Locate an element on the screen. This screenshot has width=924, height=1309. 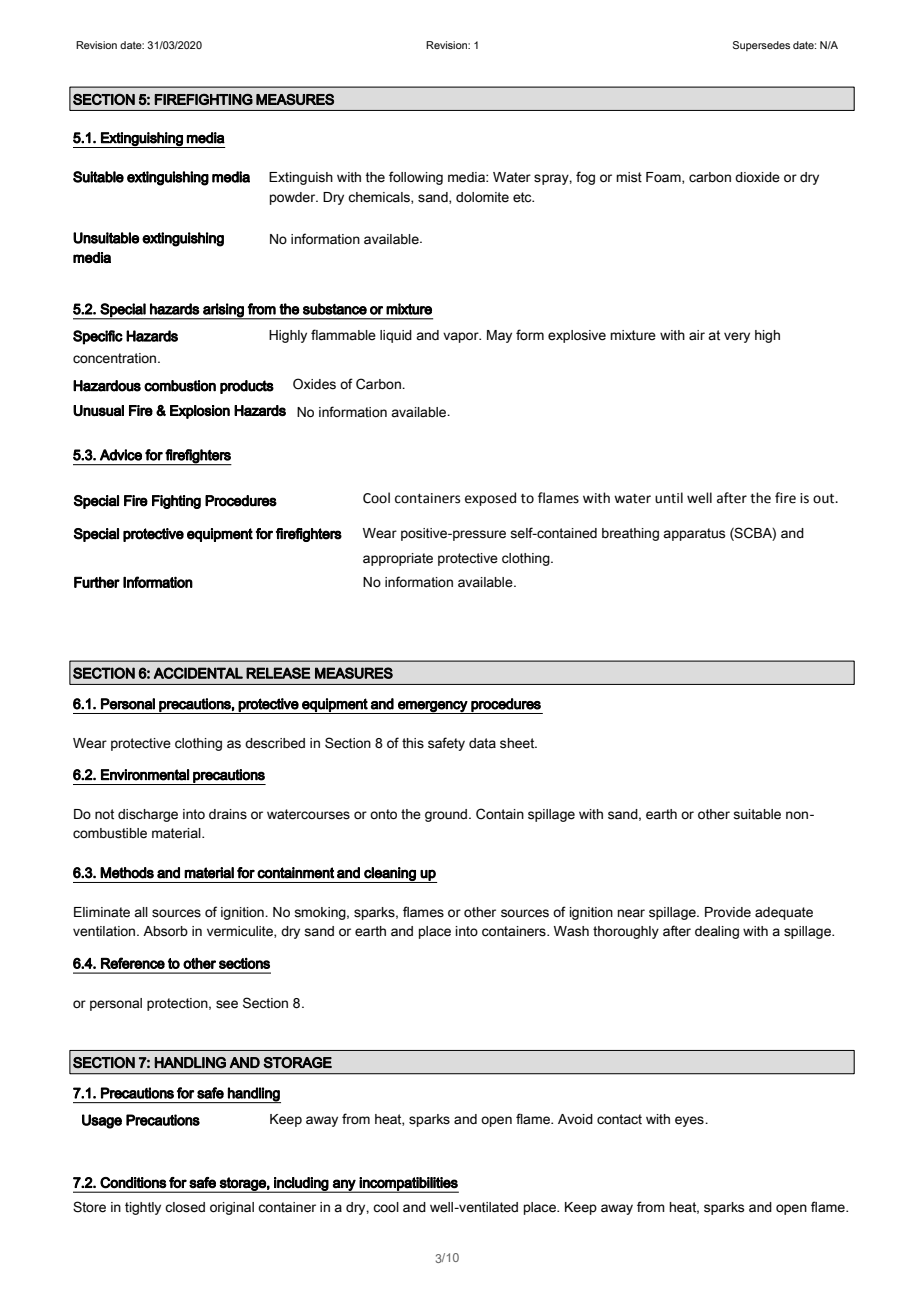
ground is located at coordinates (447, 815).
